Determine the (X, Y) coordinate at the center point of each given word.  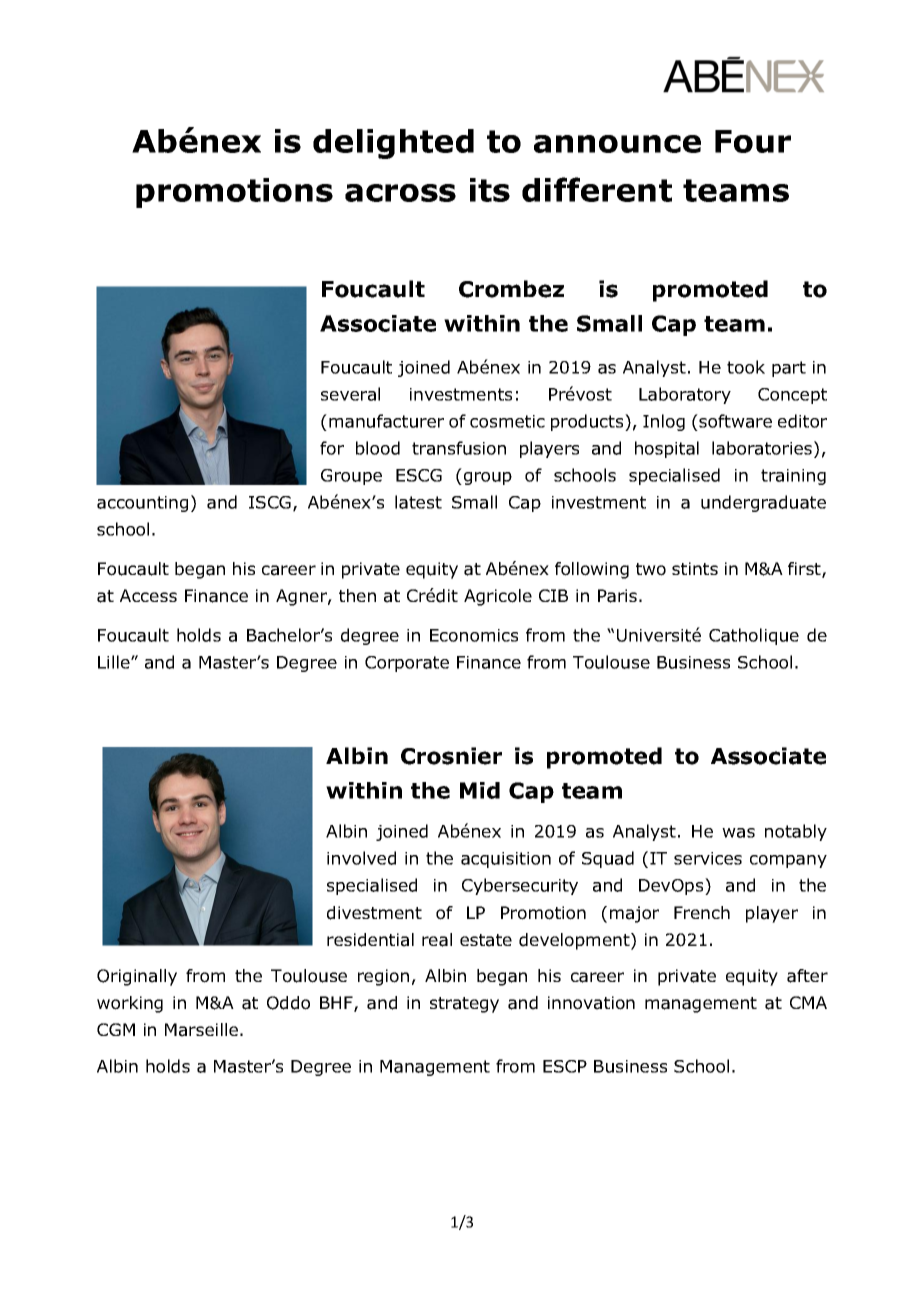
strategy (464, 1005)
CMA (808, 1002)
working (130, 1004)
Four (753, 141)
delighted (393, 144)
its (490, 190)
